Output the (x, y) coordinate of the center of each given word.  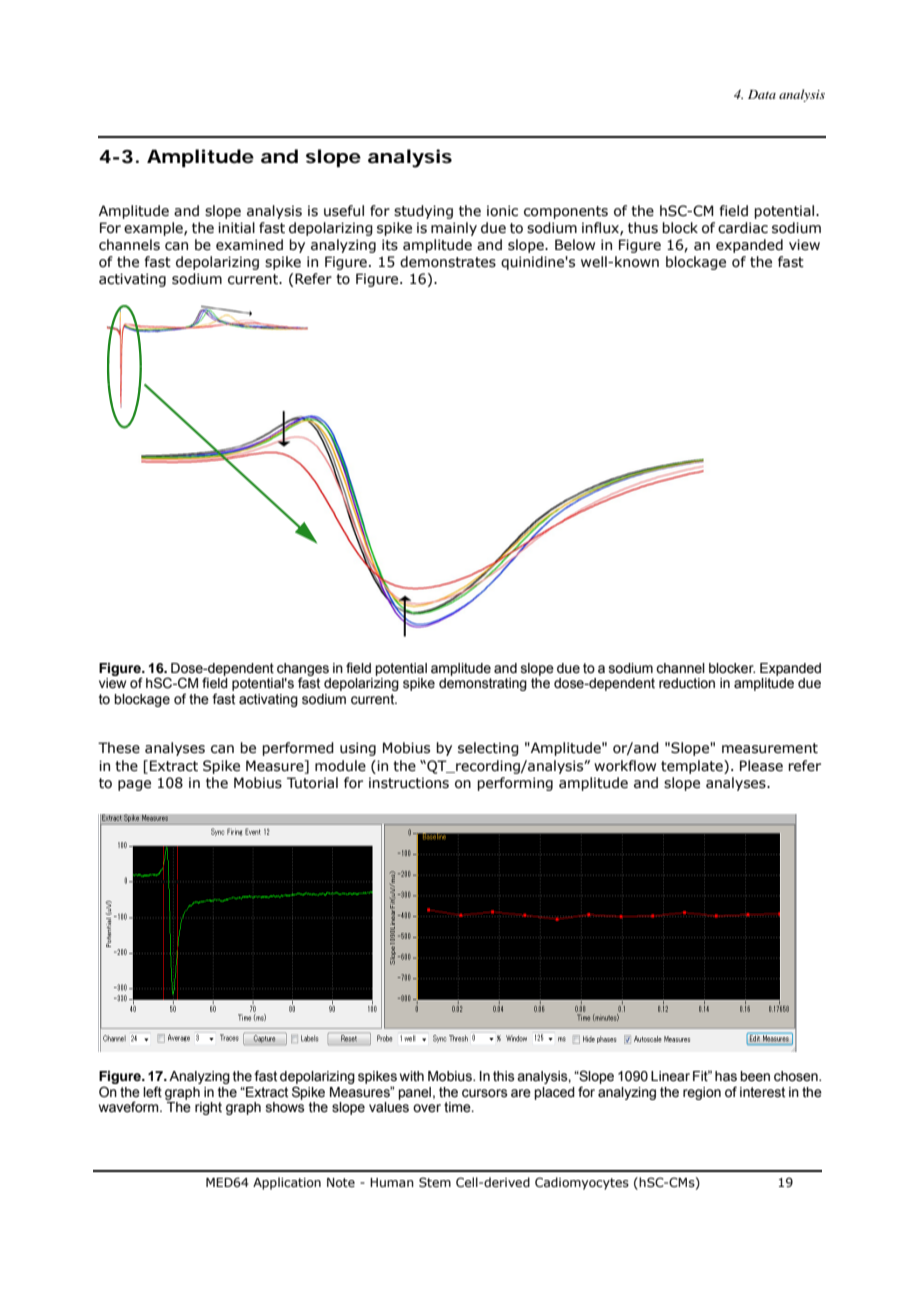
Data (762, 94)
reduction (687, 683)
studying (423, 212)
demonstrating (483, 684)
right (208, 1108)
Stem (435, 1182)
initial (236, 228)
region (702, 1093)
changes (303, 670)
